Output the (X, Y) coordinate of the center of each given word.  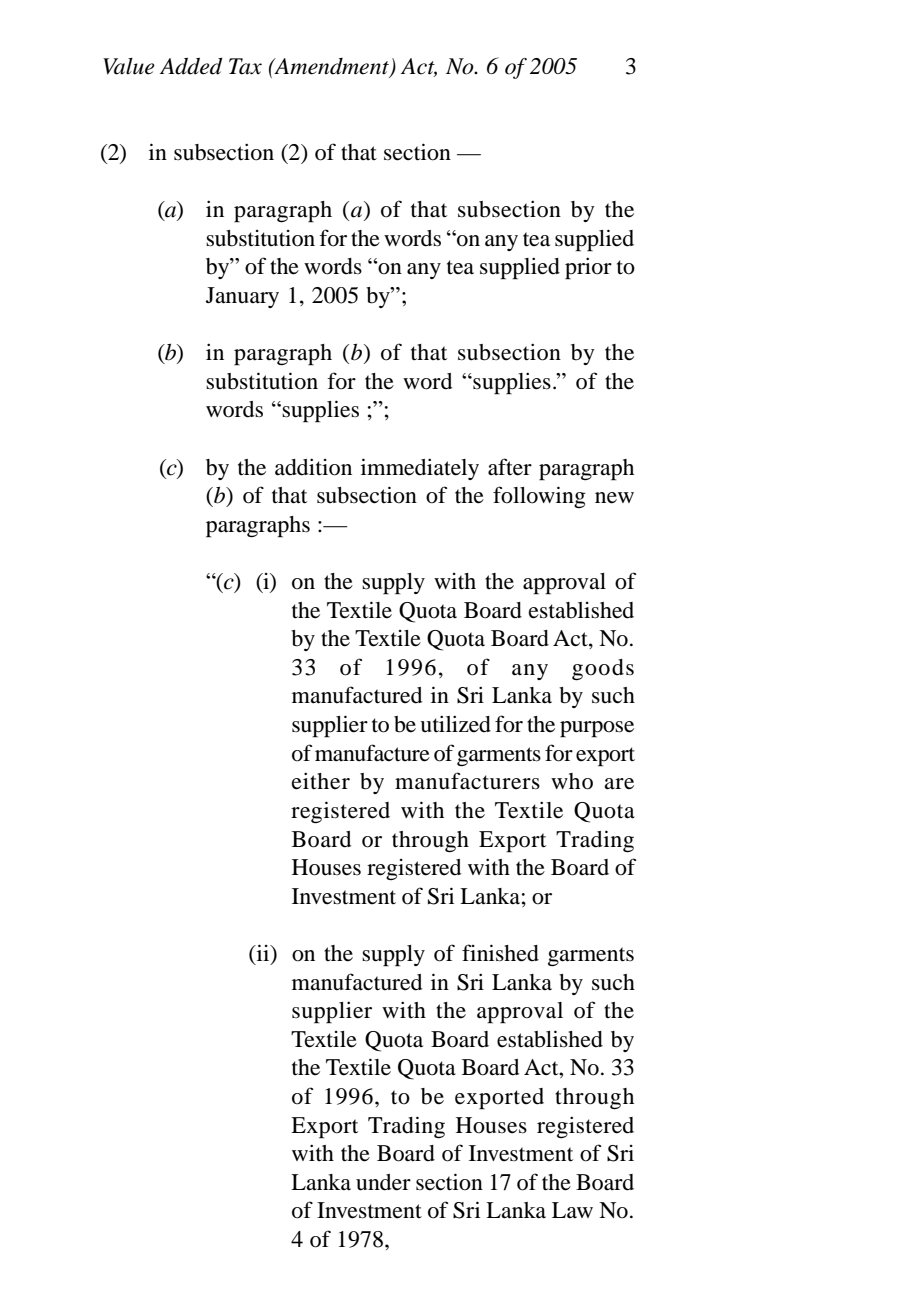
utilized (455, 724)
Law (572, 1210)
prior (588, 268)
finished (500, 953)
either (321, 781)
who (572, 781)
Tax (245, 66)
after (510, 467)
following (539, 497)
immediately (420, 469)
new (614, 498)
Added (191, 66)
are (619, 784)
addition (313, 467)
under (383, 1182)
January (242, 297)
